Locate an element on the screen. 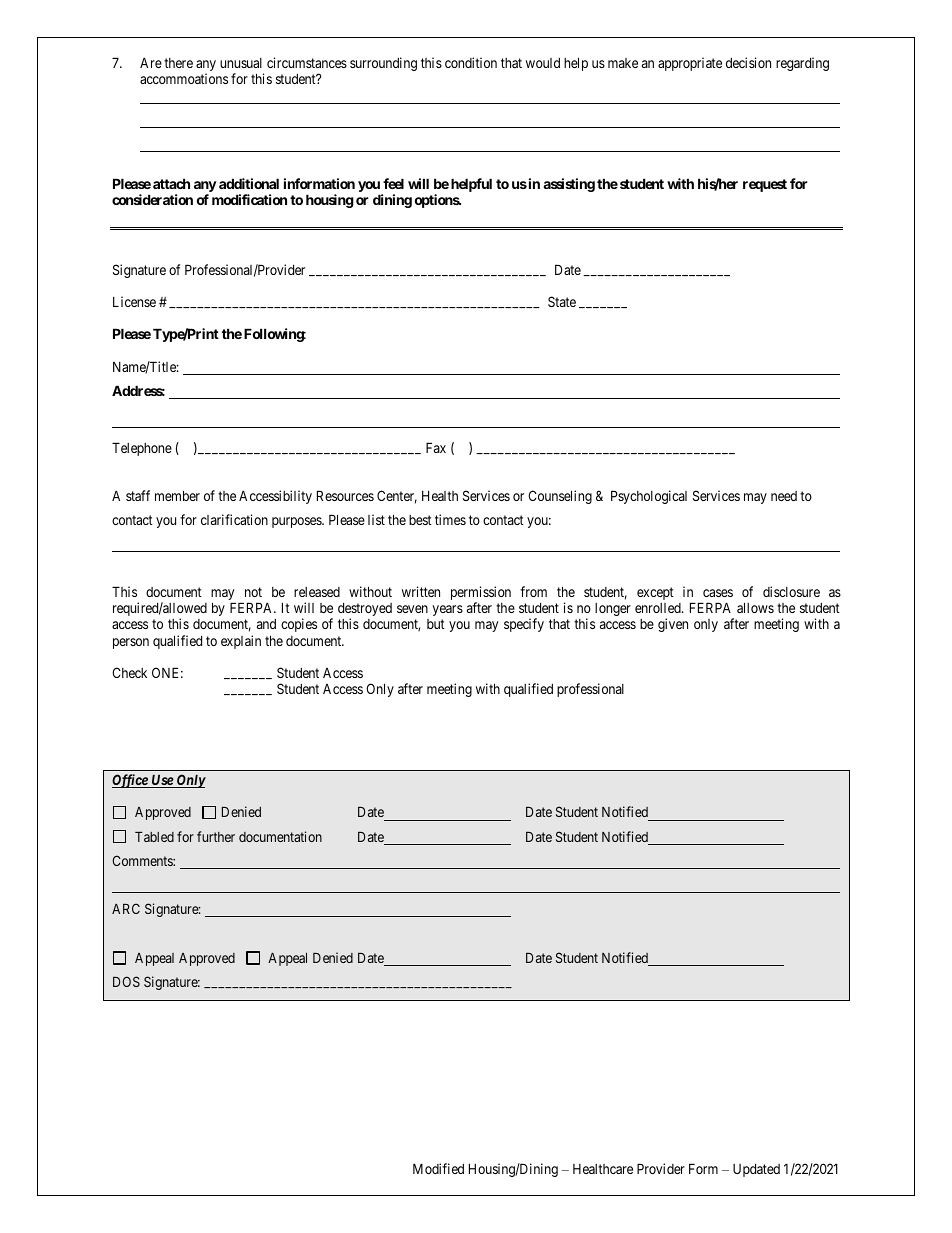  request is located at coordinates (765, 185).
